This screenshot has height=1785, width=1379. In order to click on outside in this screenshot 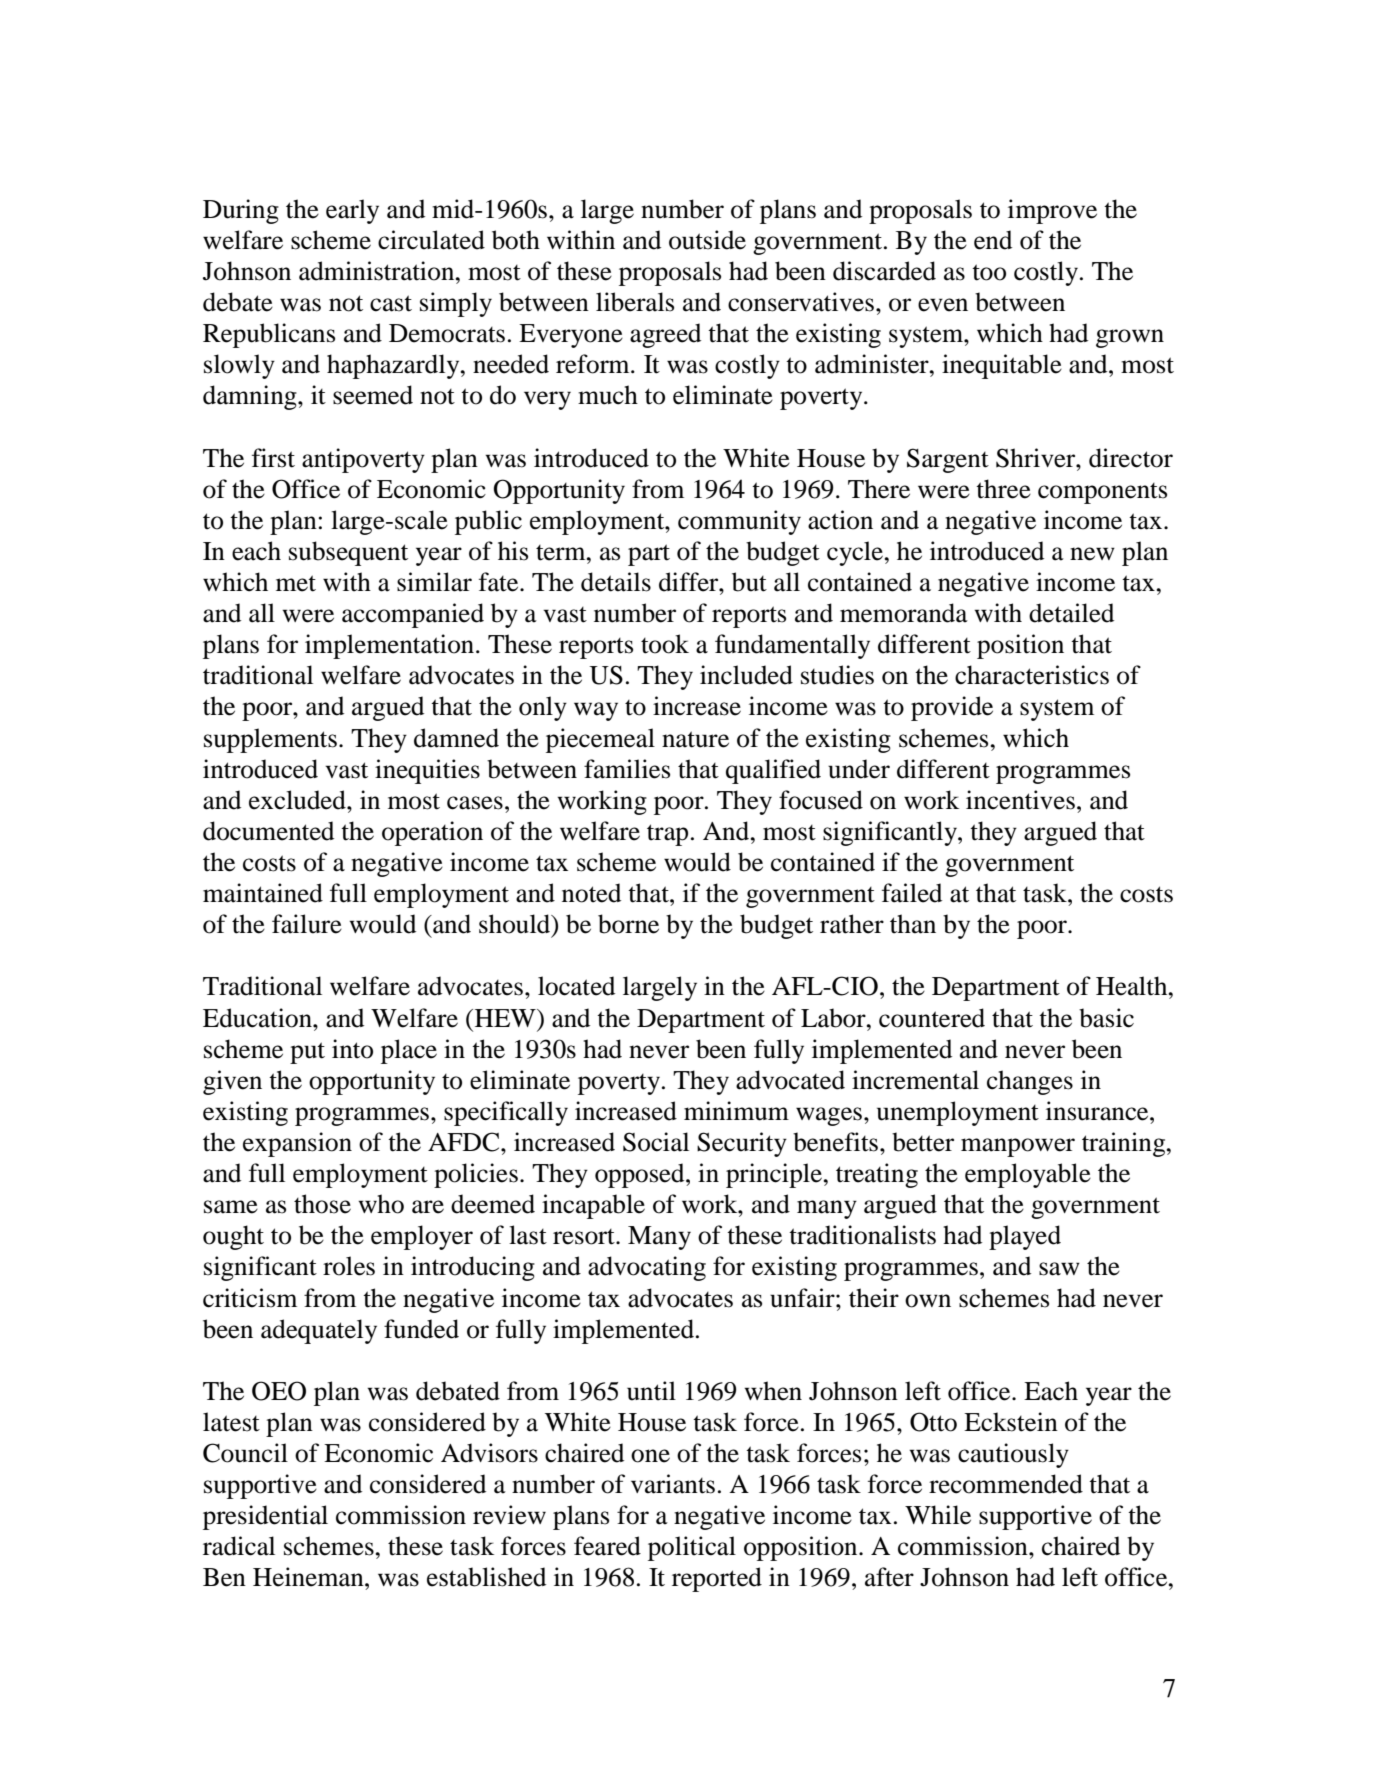, I will do `click(707, 240)`.
